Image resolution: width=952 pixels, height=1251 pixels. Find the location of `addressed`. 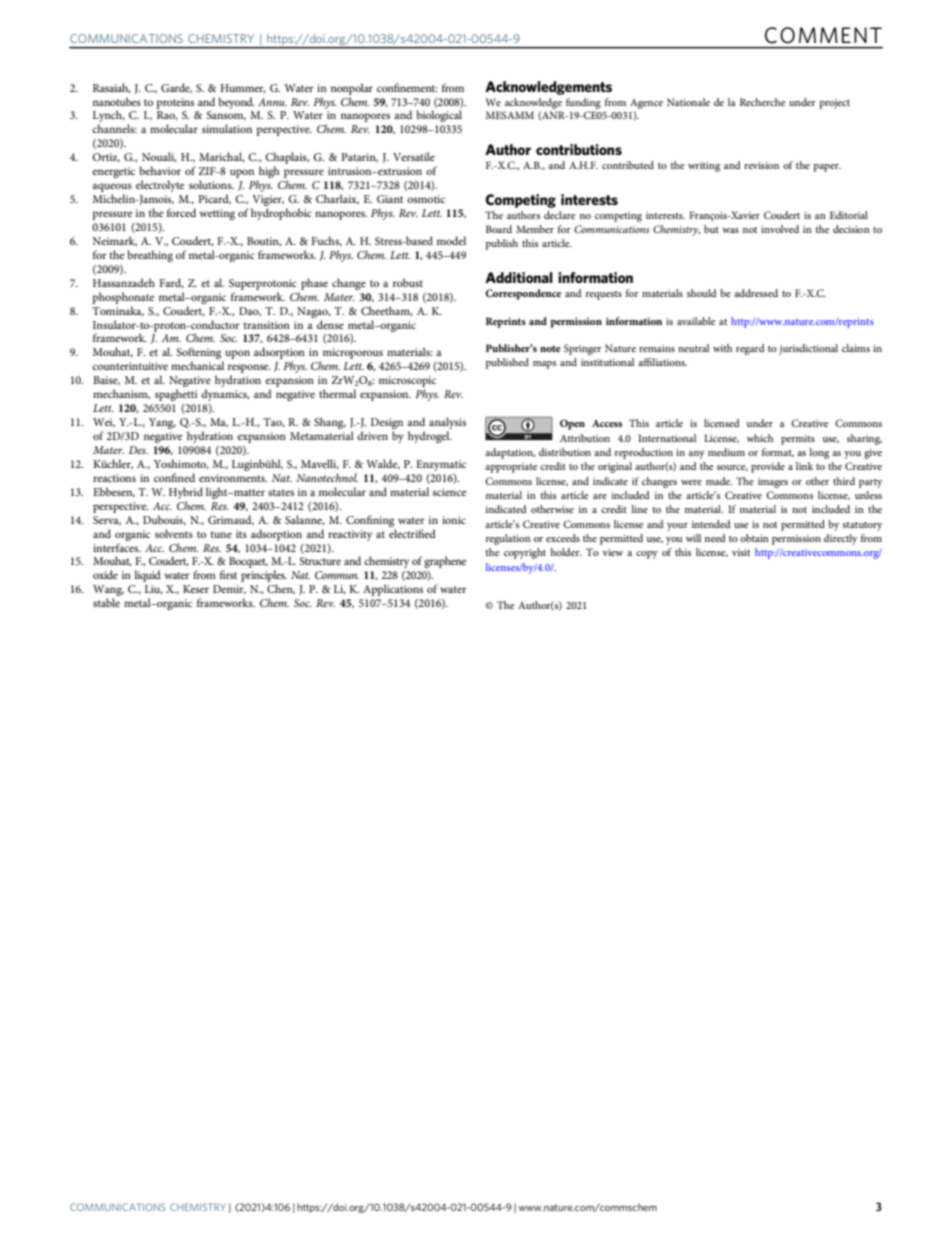

addressed is located at coordinates (756, 293).
